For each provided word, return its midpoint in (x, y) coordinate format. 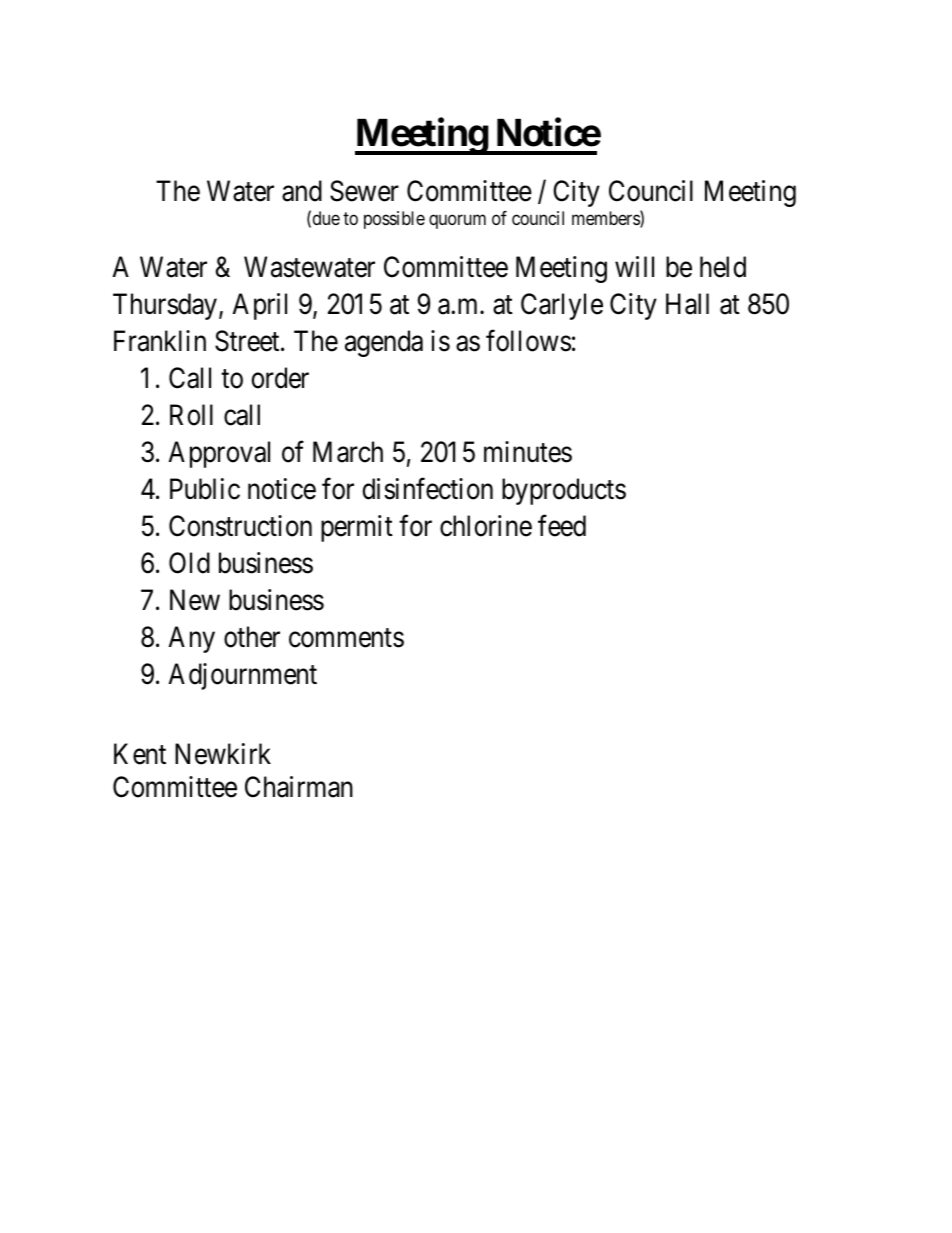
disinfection (427, 489)
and (302, 191)
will (634, 266)
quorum (457, 221)
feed (562, 526)
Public (205, 489)
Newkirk (223, 754)
